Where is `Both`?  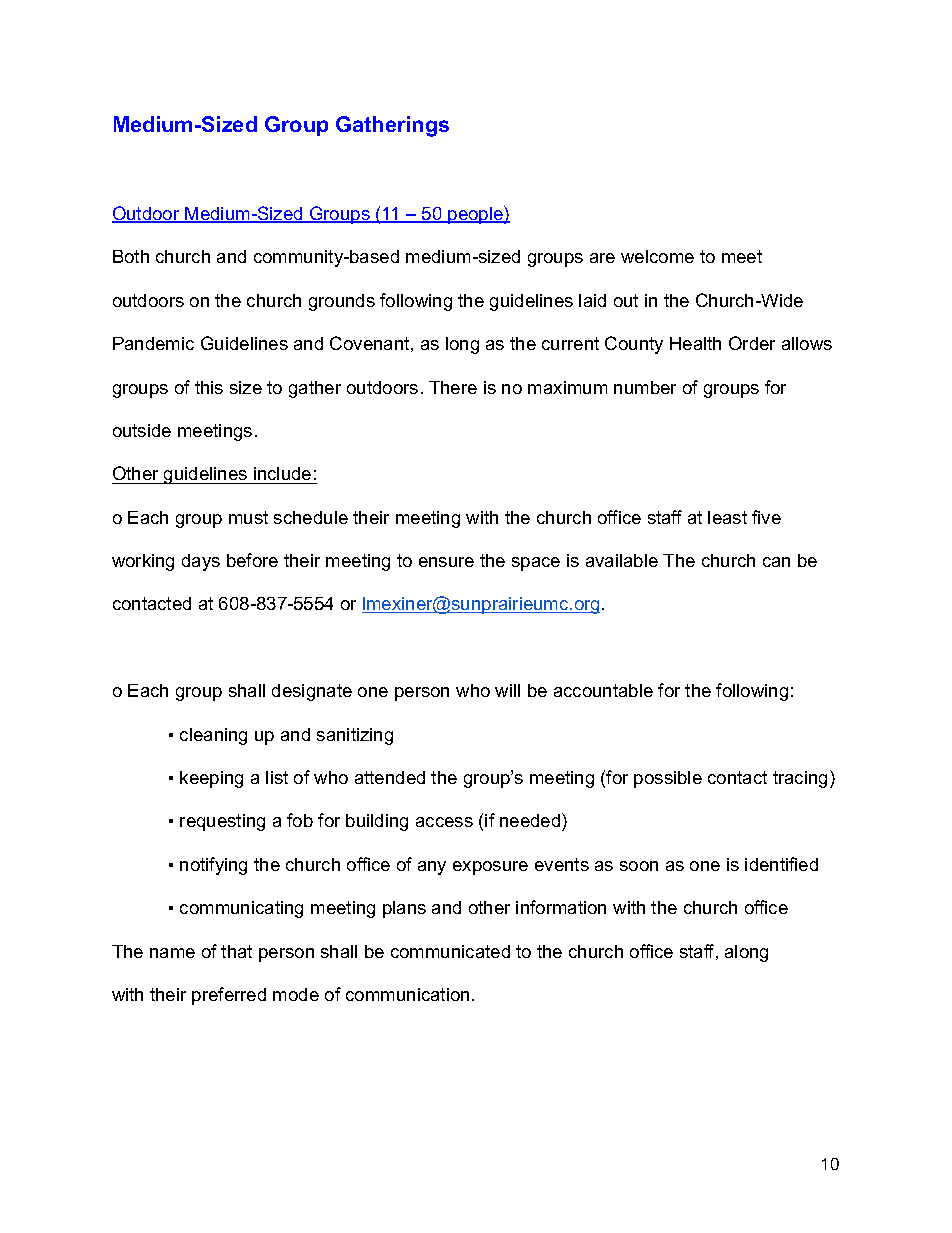
Both is located at coordinates (131, 256).
